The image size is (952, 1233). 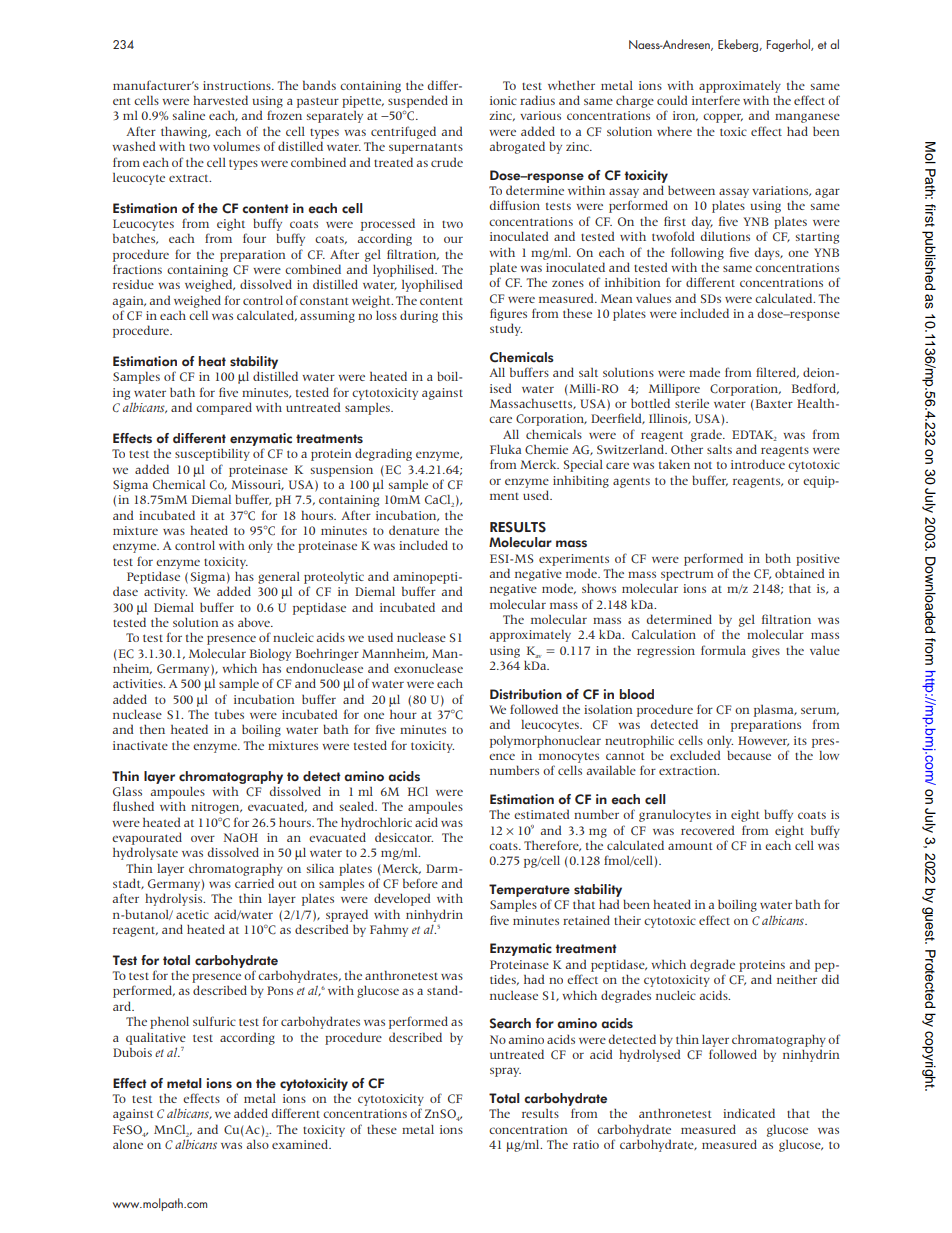 I want to click on this, so click(x=452, y=315).
